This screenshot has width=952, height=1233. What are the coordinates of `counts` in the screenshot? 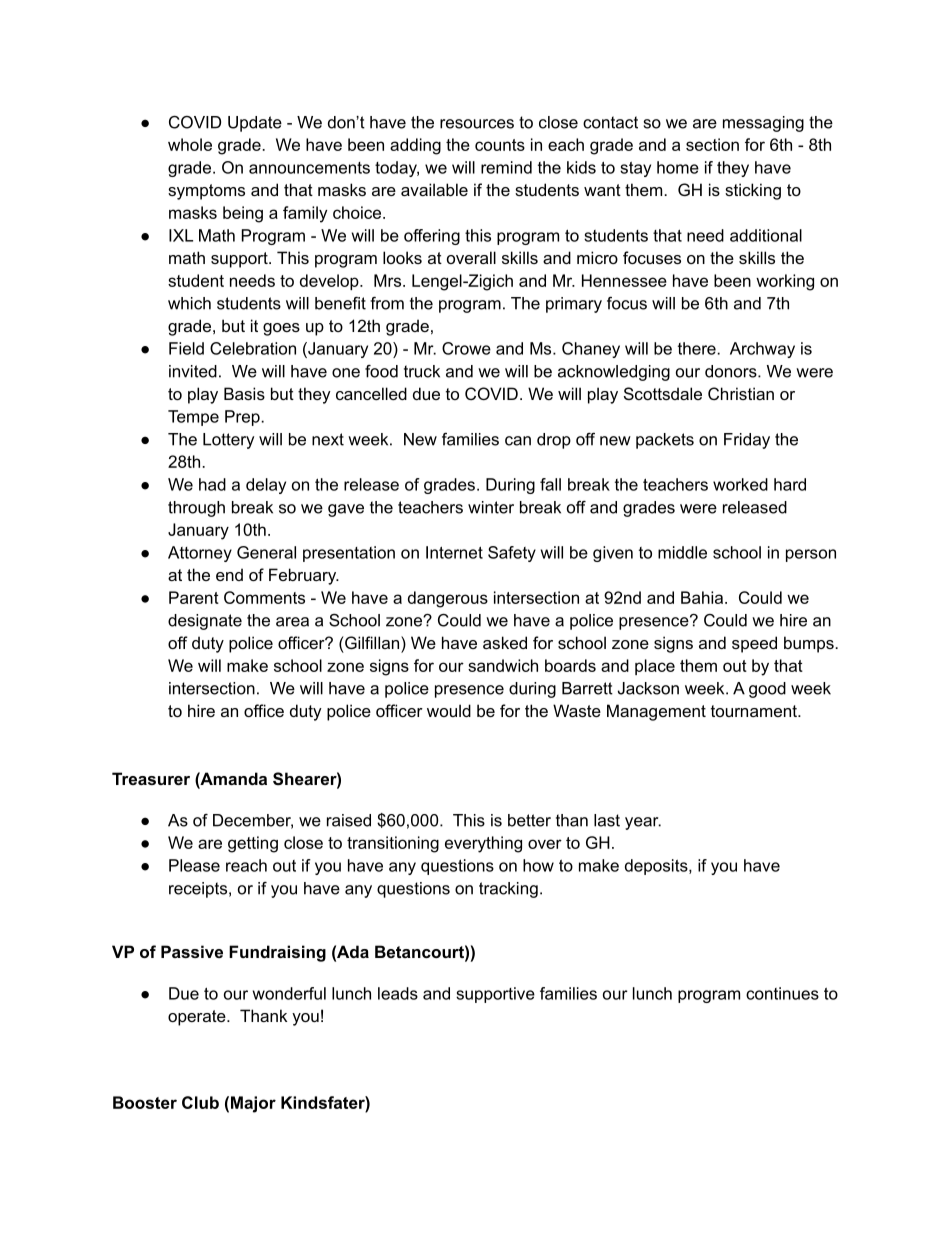 It's located at (500, 145).
